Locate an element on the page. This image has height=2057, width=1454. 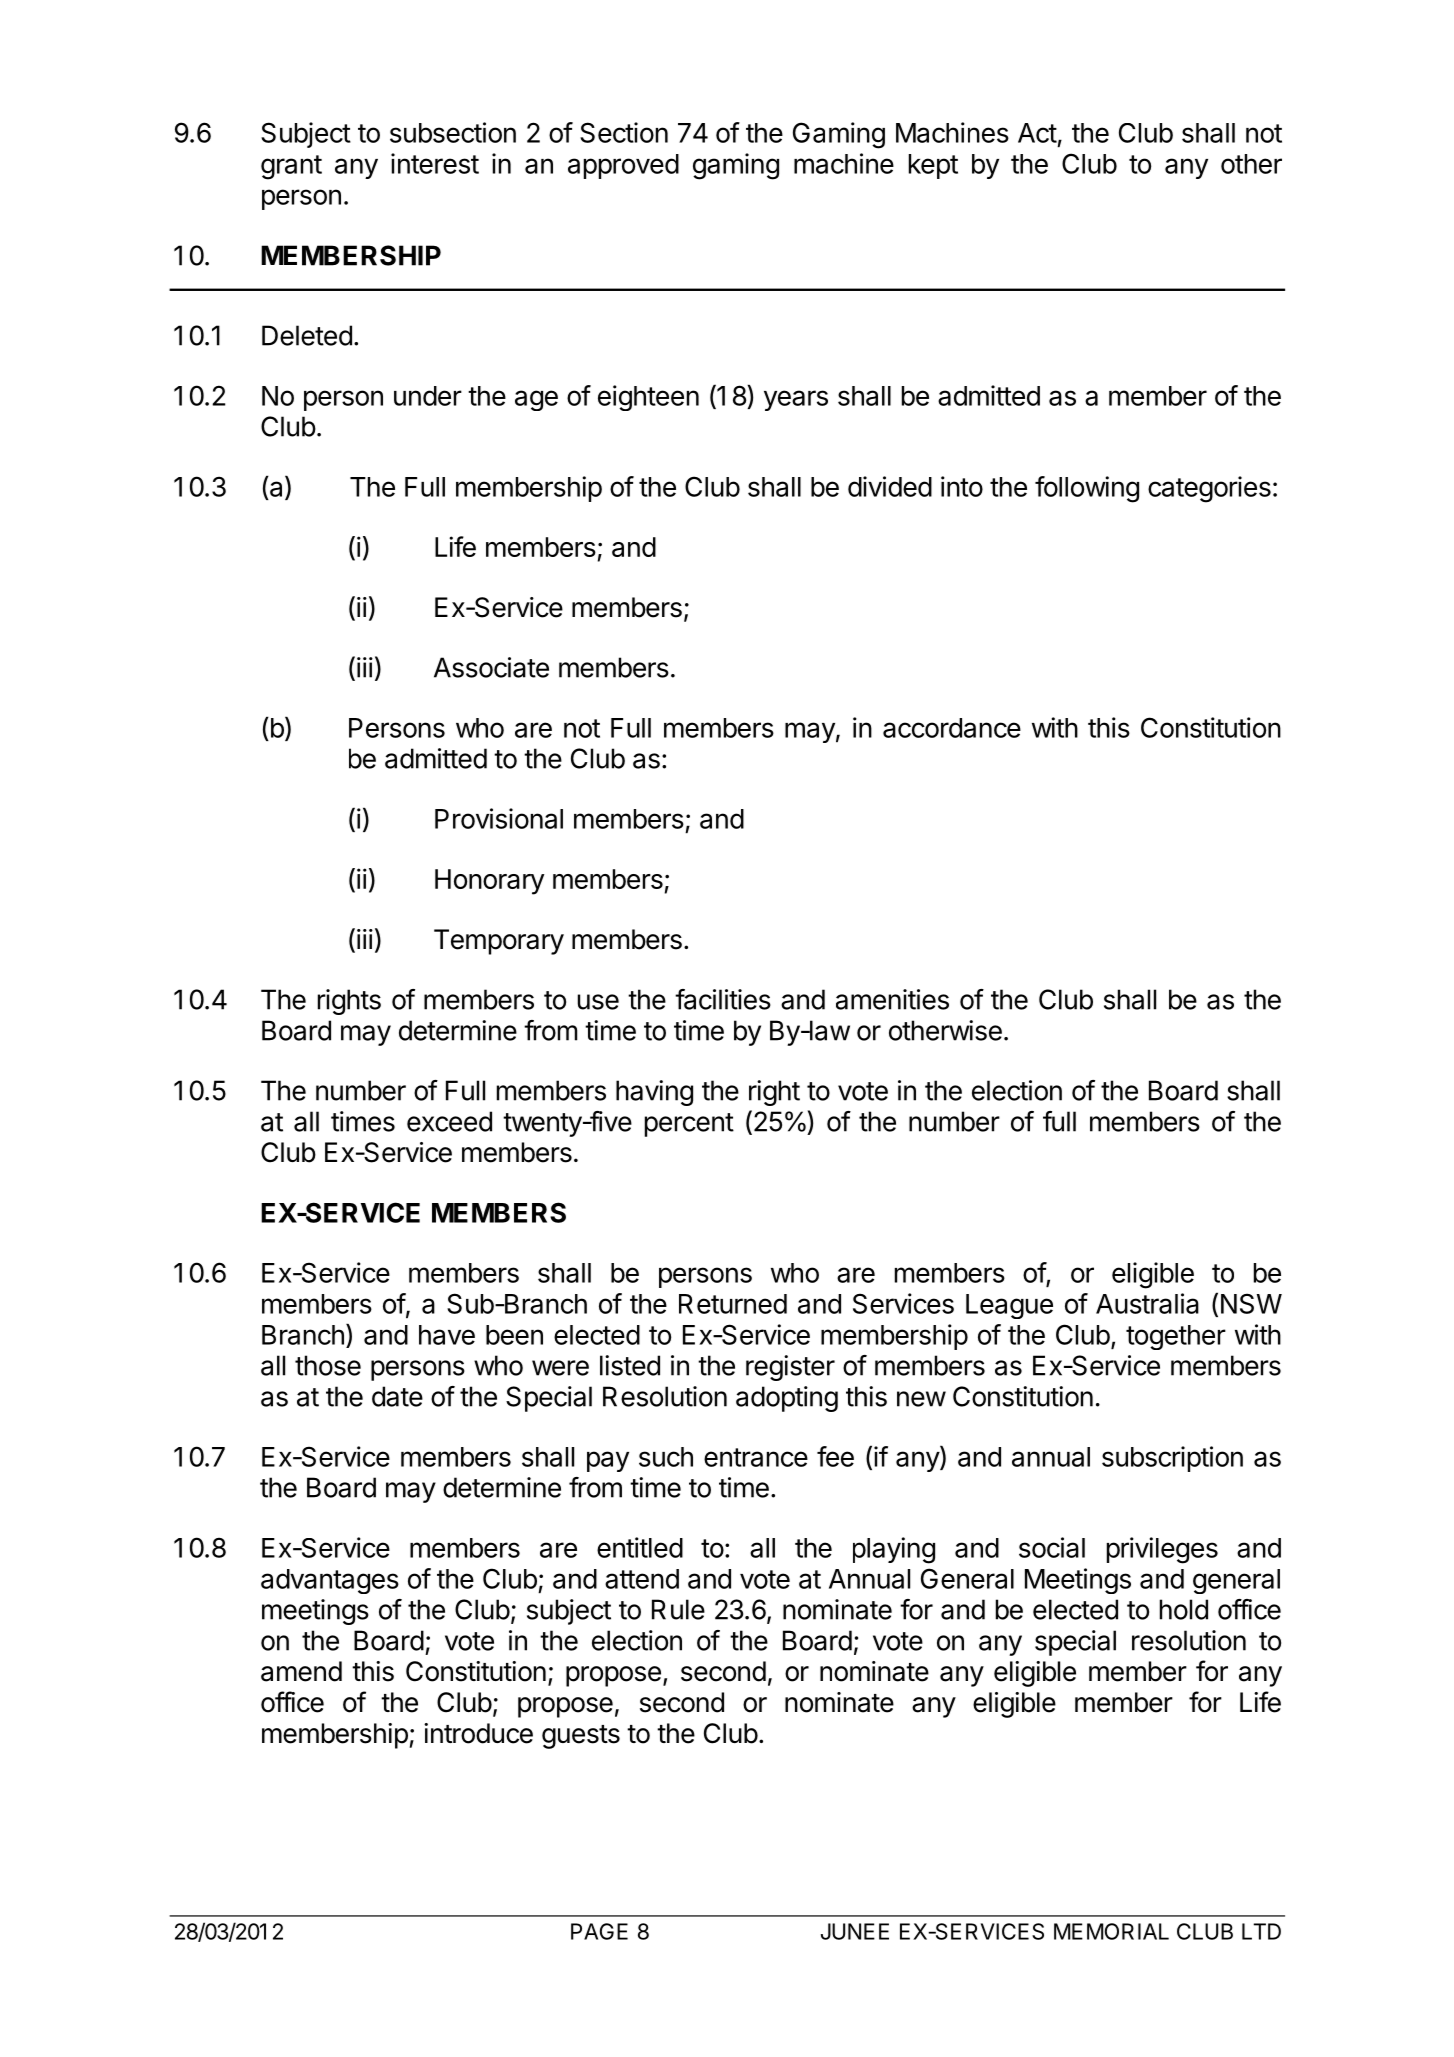
Act is located at coordinates (1037, 133).
